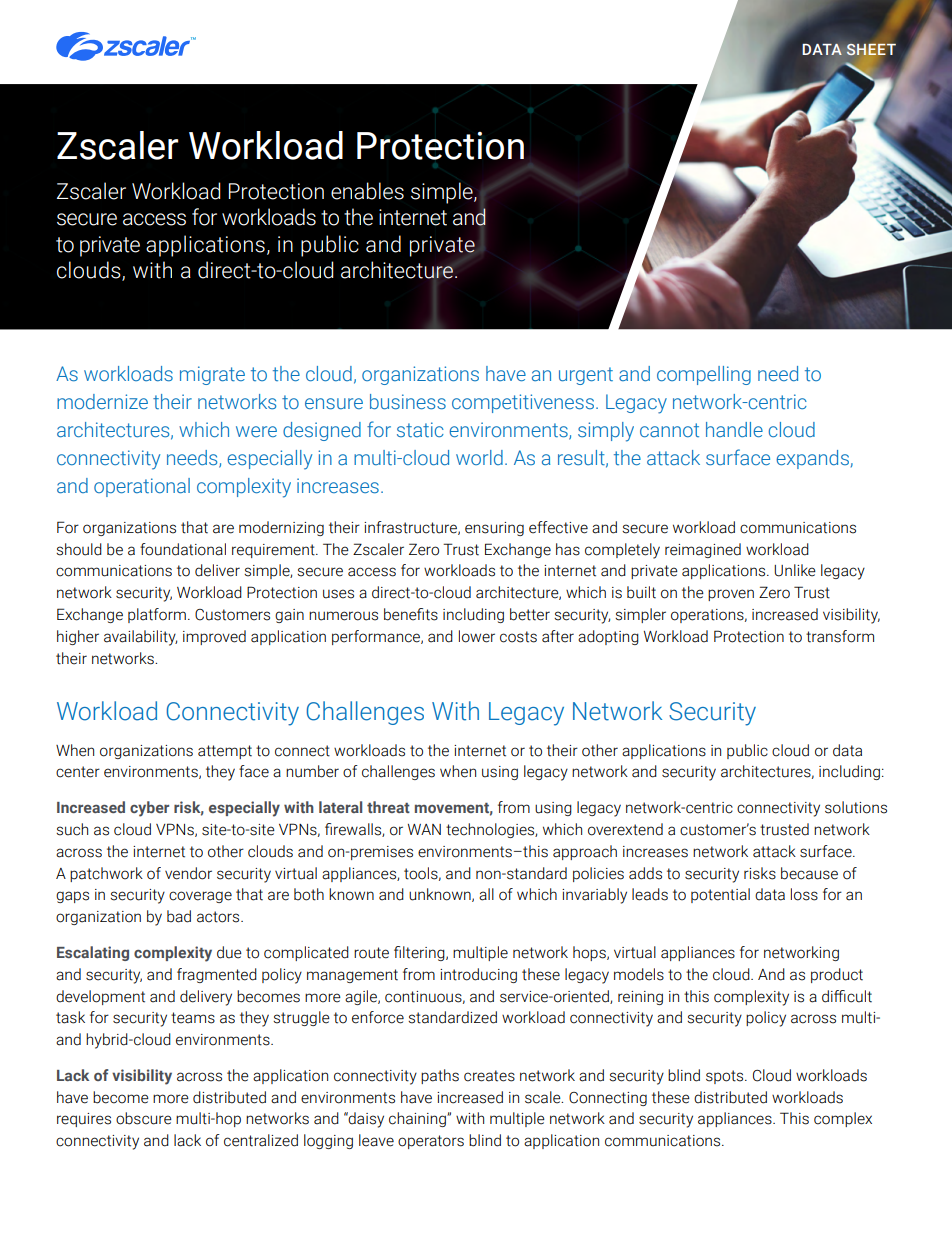 This image has width=952, height=1233. Describe the element at coordinates (523, 403) in the image. I see `competitiveness` at that location.
